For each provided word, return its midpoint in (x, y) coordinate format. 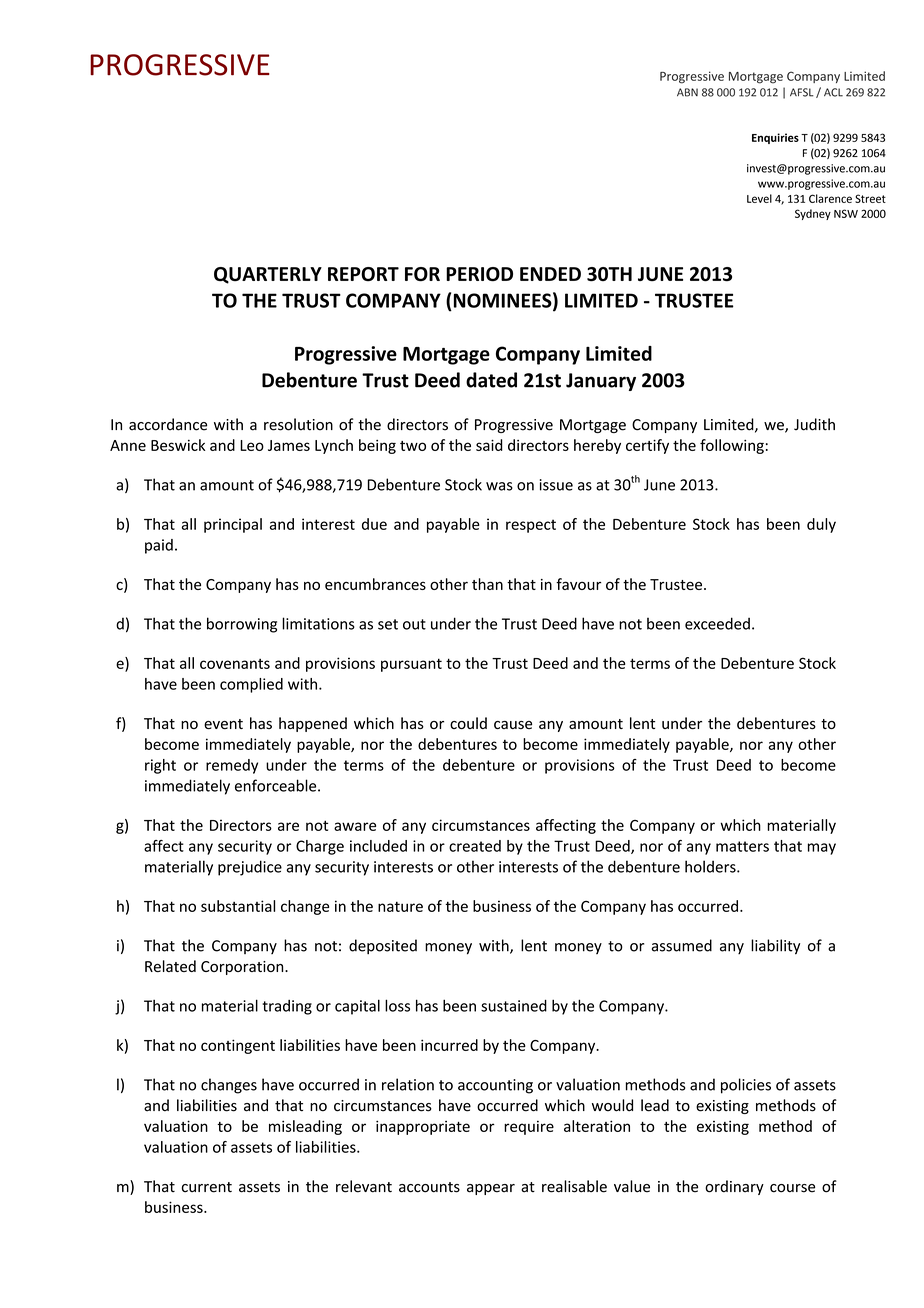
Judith (814, 424)
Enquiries (775, 138)
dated (491, 380)
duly (821, 525)
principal (233, 525)
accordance (168, 424)
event (223, 724)
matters (742, 846)
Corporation (243, 968)
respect (531, 526)
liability (775, 947)
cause (513, 725)
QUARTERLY (268, 275)
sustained (514, 1006)
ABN (687, 92)
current (207, 1187)
